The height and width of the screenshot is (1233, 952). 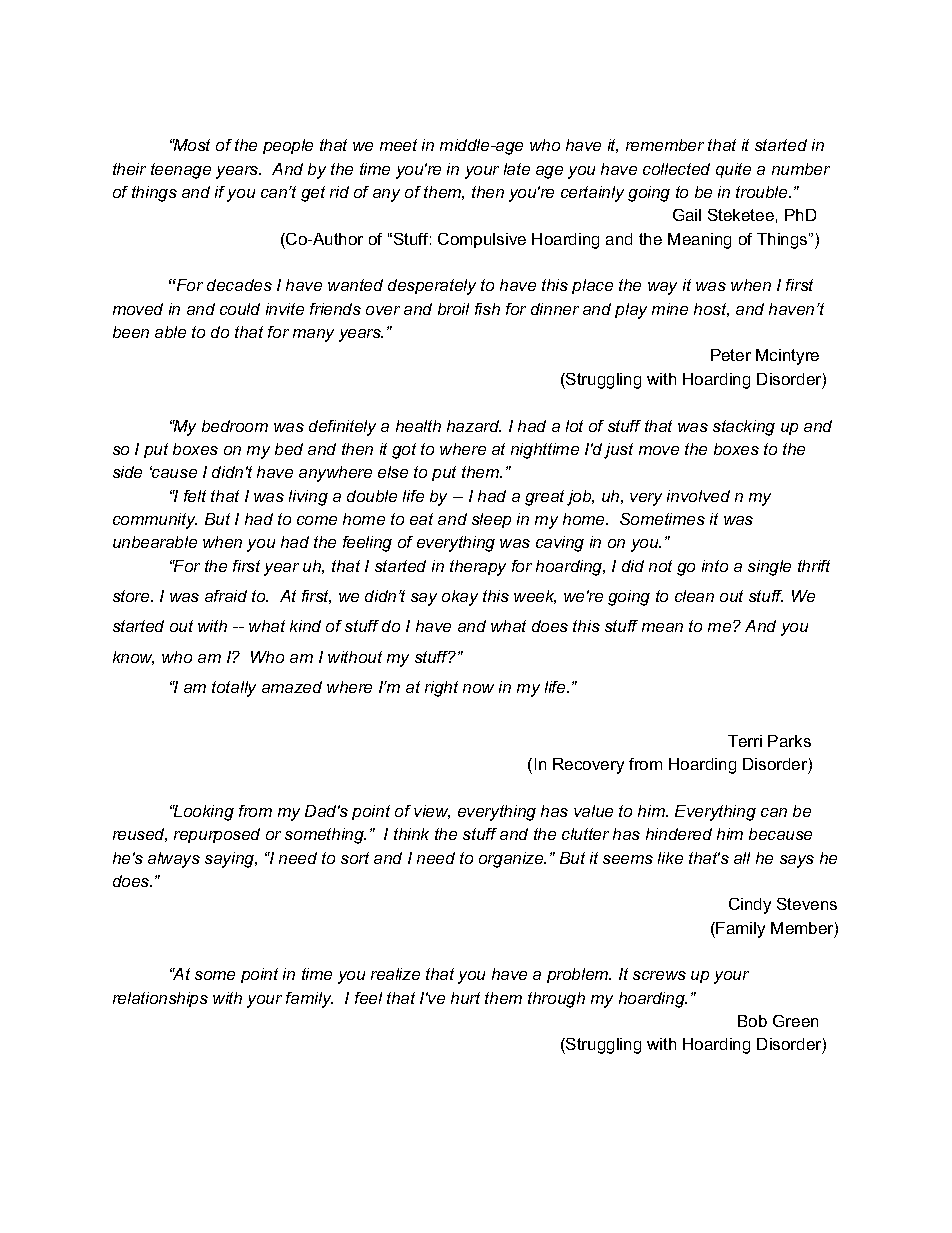 What do you see at coordinates (744, 428) in the screenshot?
I see `stacking` at bounding box center [744, 428].
